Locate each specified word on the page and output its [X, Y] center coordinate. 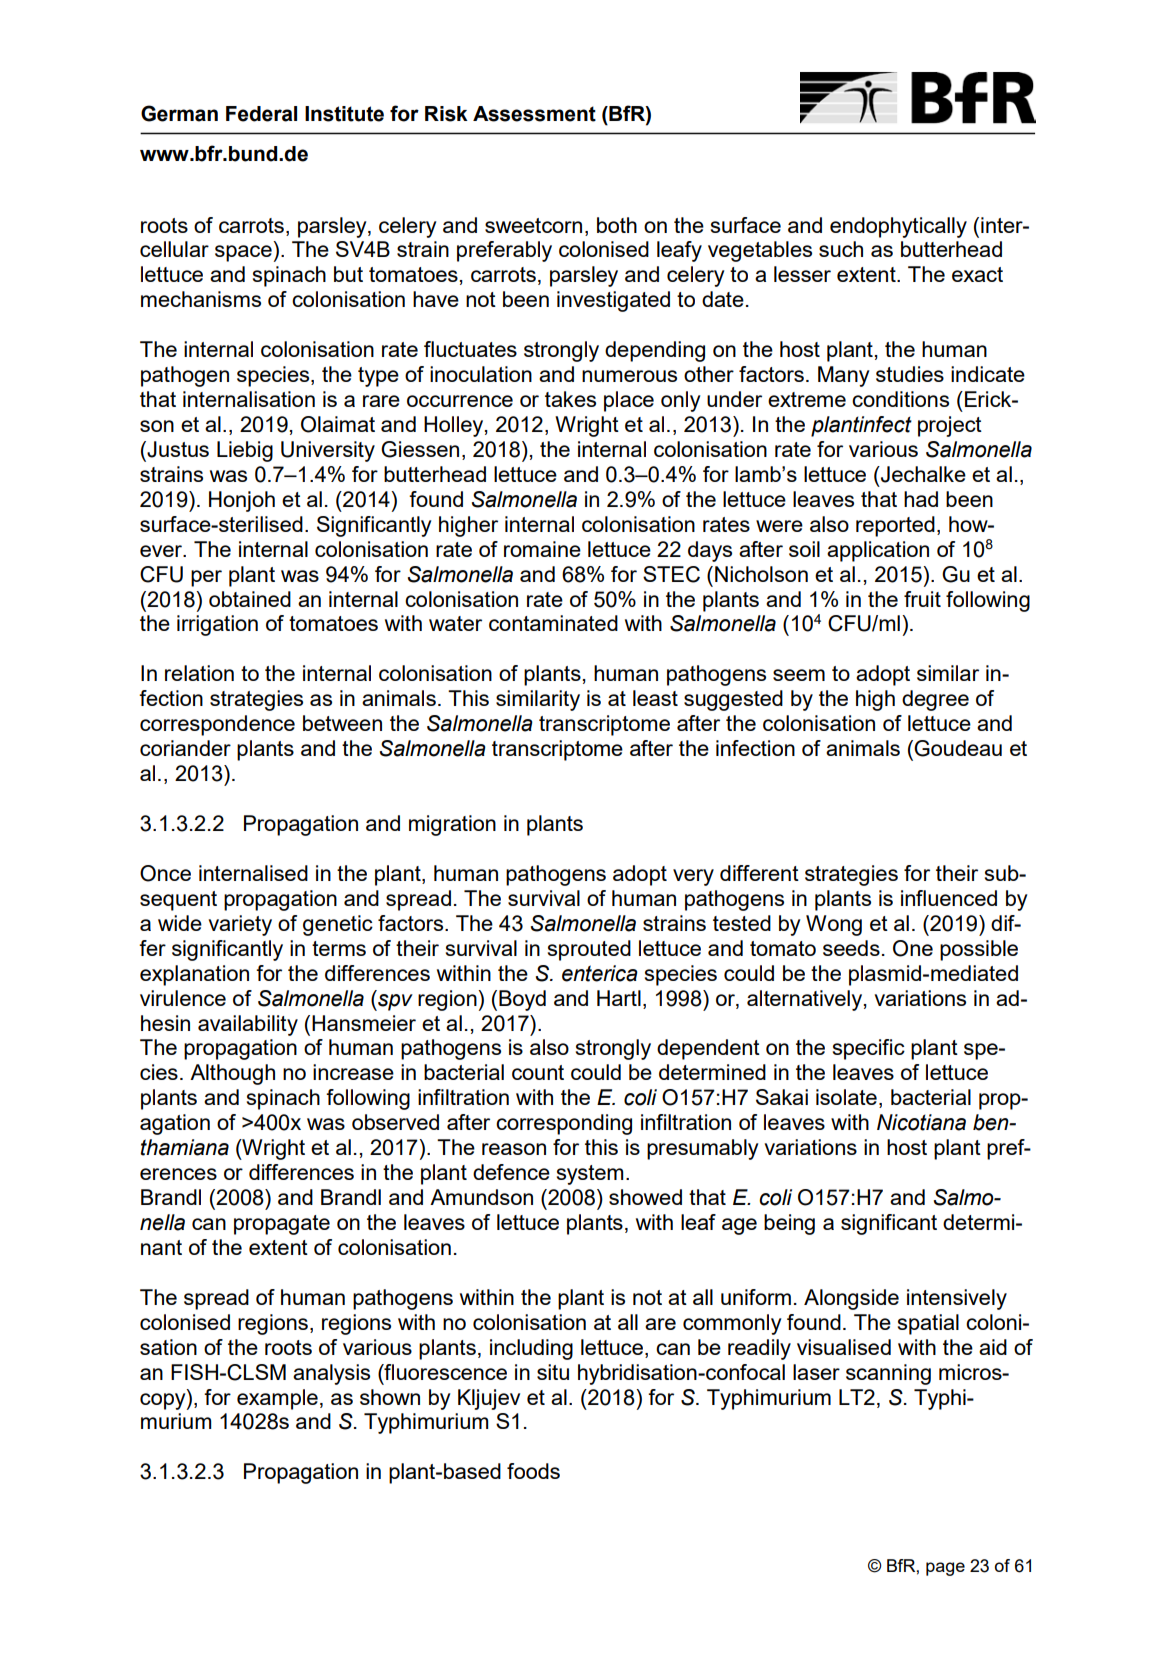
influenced [949, 898]
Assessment [534, 114]
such [841, 249]
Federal [261, 114]
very [693, 877]
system [590, 1175]
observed [395, 1122]
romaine [542, 549]
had [921, 499]
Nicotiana [921, 1122]
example [277, 1399]
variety [240, 925]
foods [533, 1471]
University [328, 451]
